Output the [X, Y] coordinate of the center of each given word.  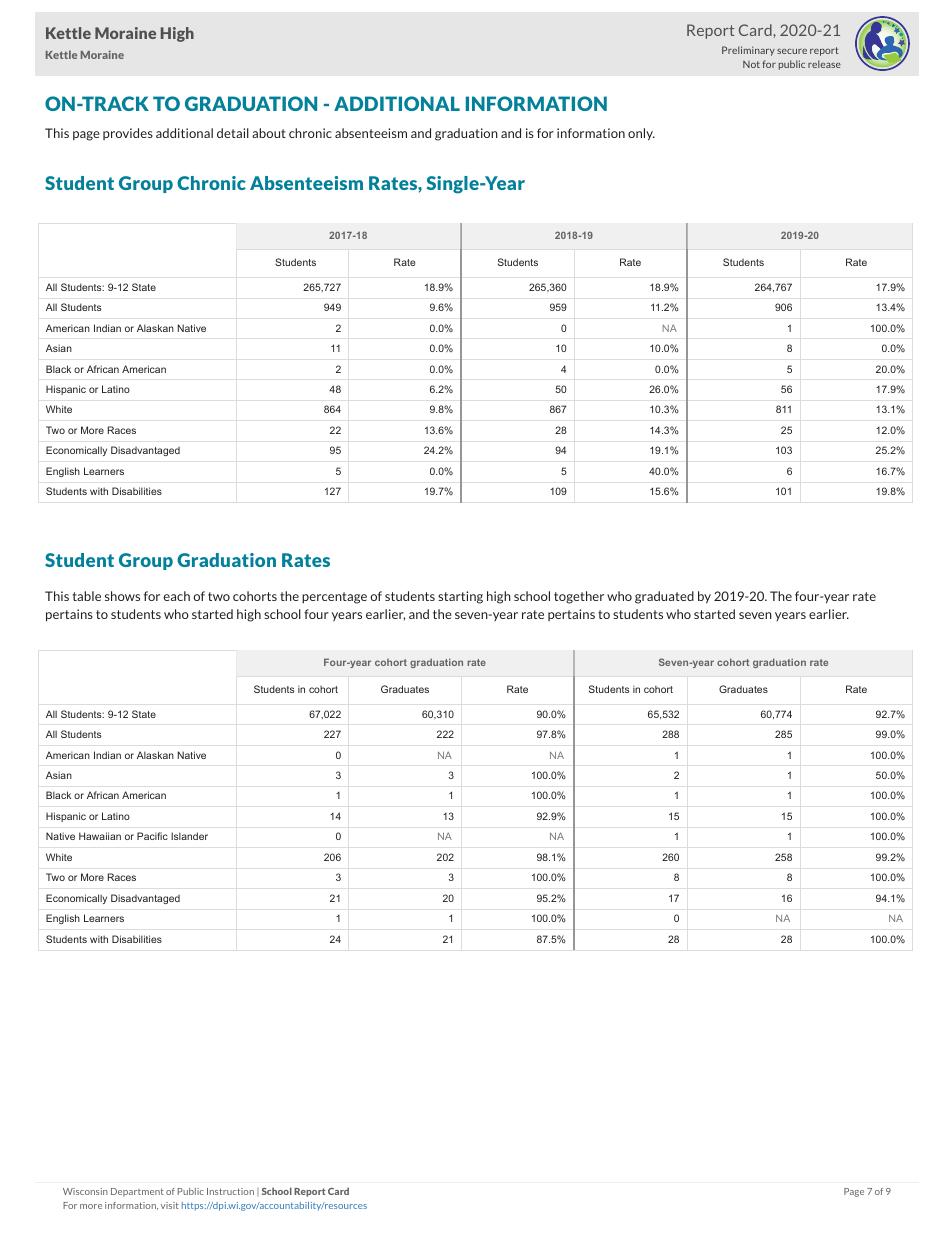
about [269, 133]
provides [128, 134]
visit [170, 1205]
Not [751, 64]
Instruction [230, 1191]
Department [137, 1192]
